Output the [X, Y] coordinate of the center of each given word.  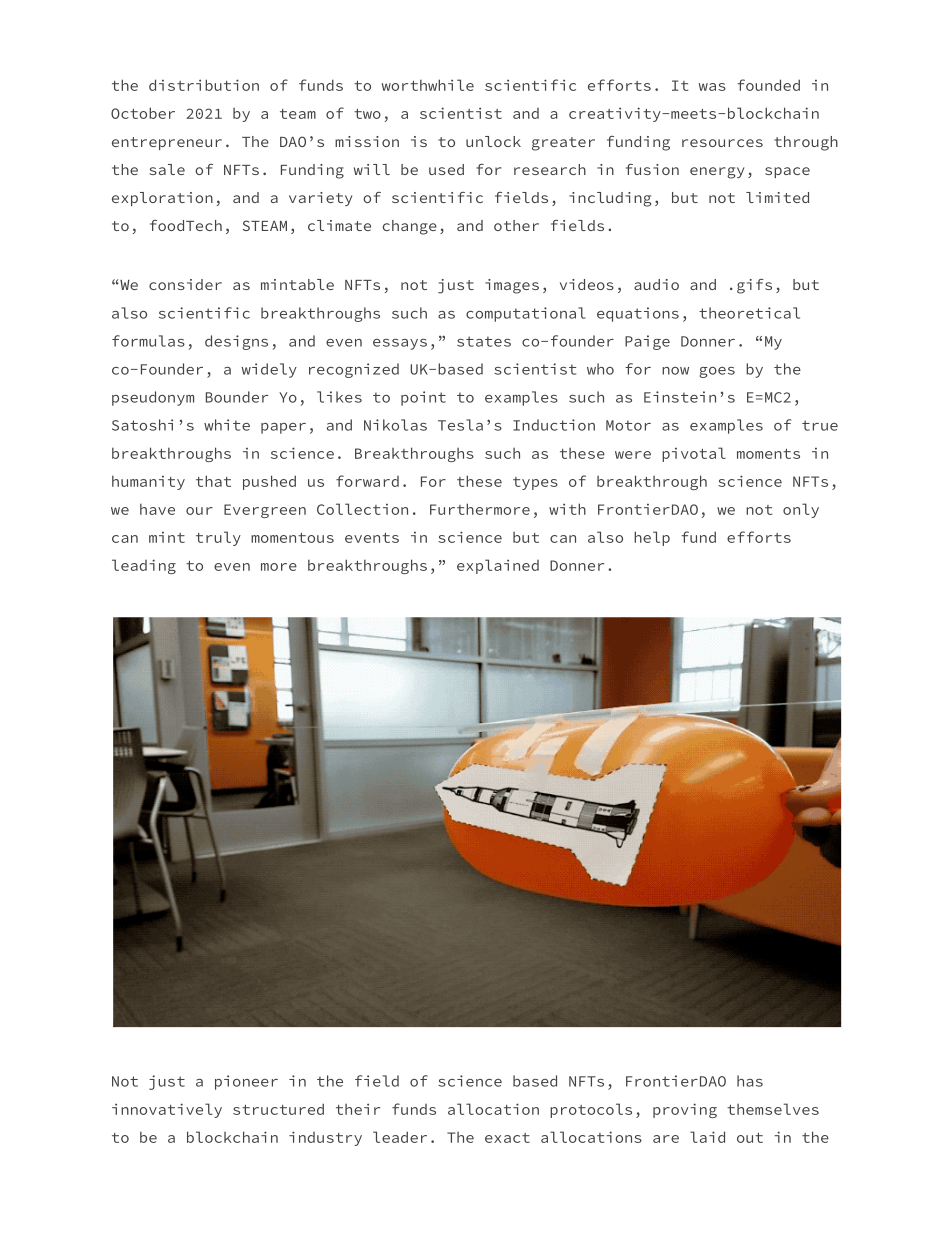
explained [498, 566]
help [652, 538]
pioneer [246, 1082]
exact [507, 1138]
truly [218, 538]
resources [722, 143]
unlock [493, 141]
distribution [204, 85]
